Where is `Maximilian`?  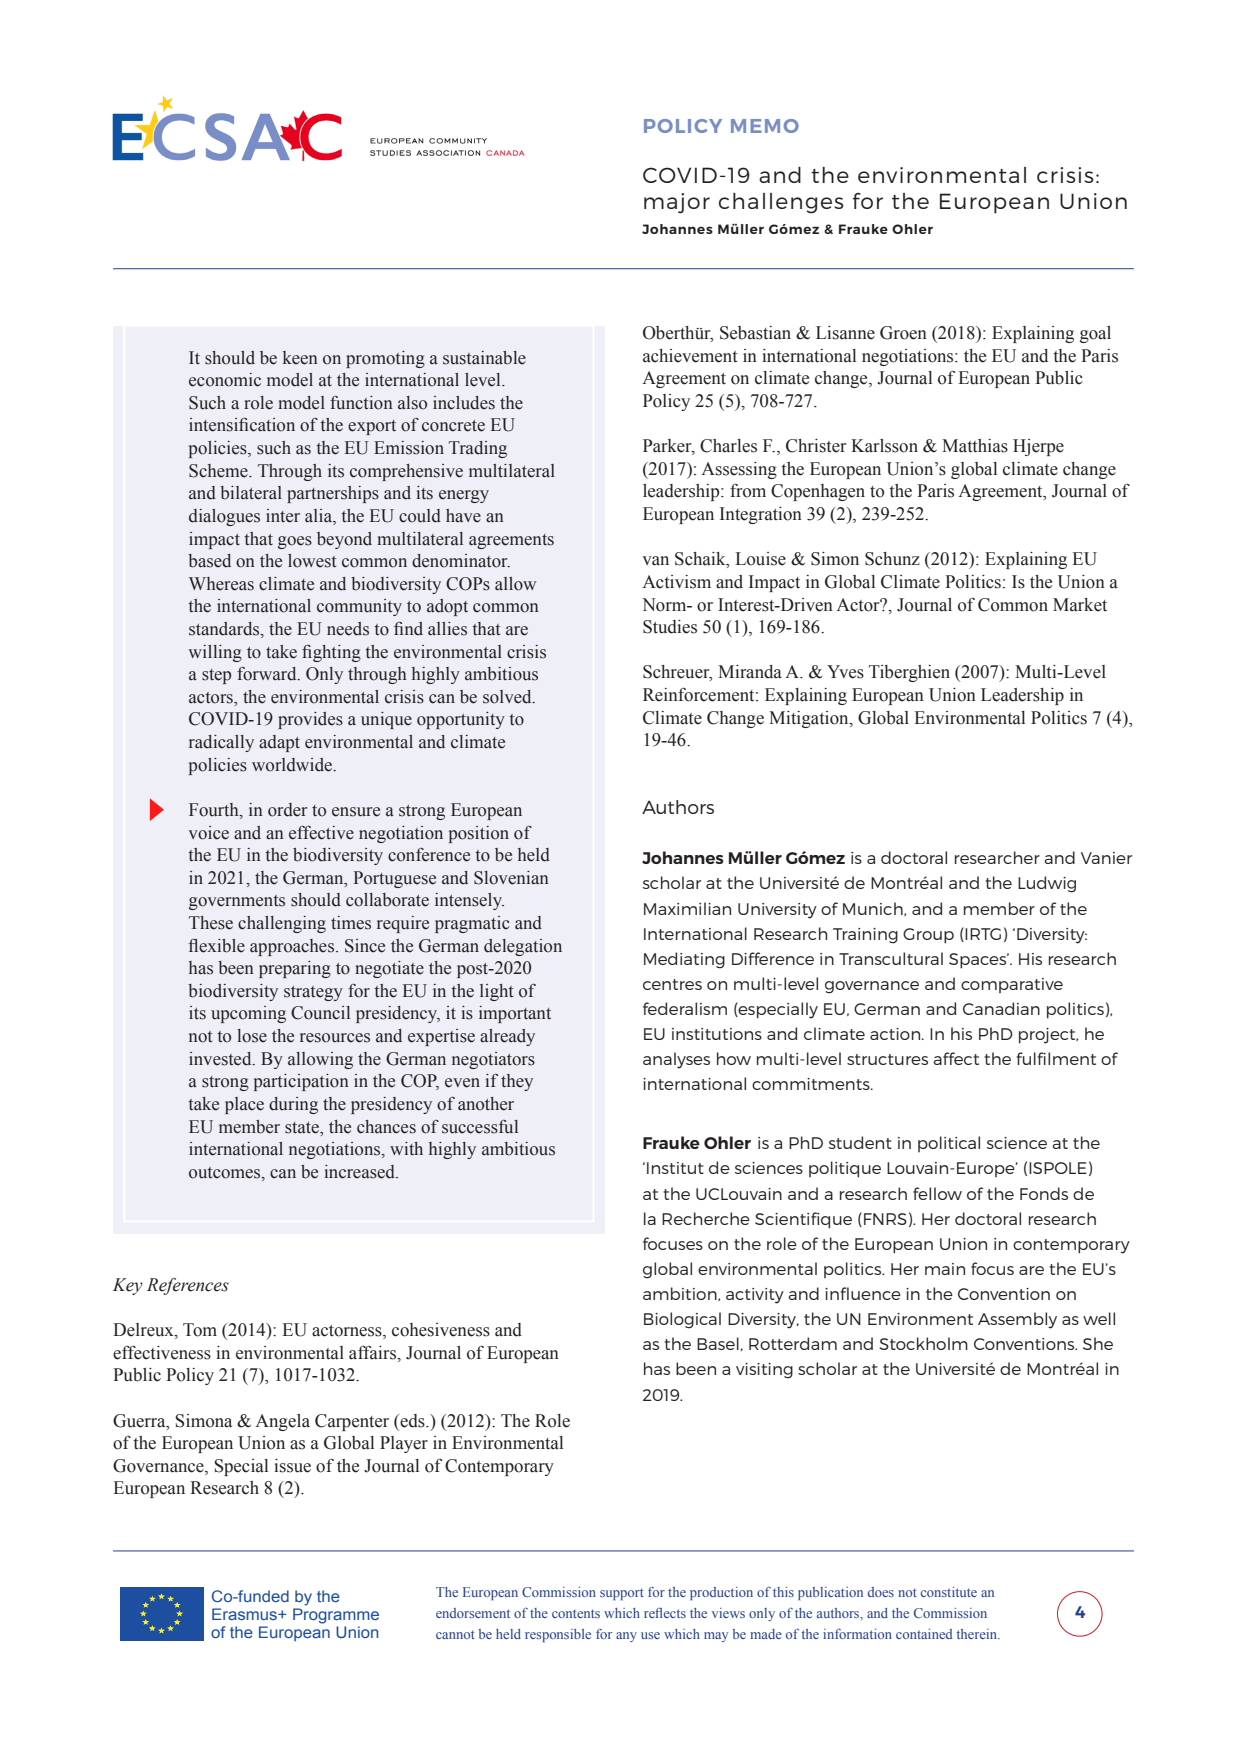 Maximilian is located at coordinates (687, 908).
